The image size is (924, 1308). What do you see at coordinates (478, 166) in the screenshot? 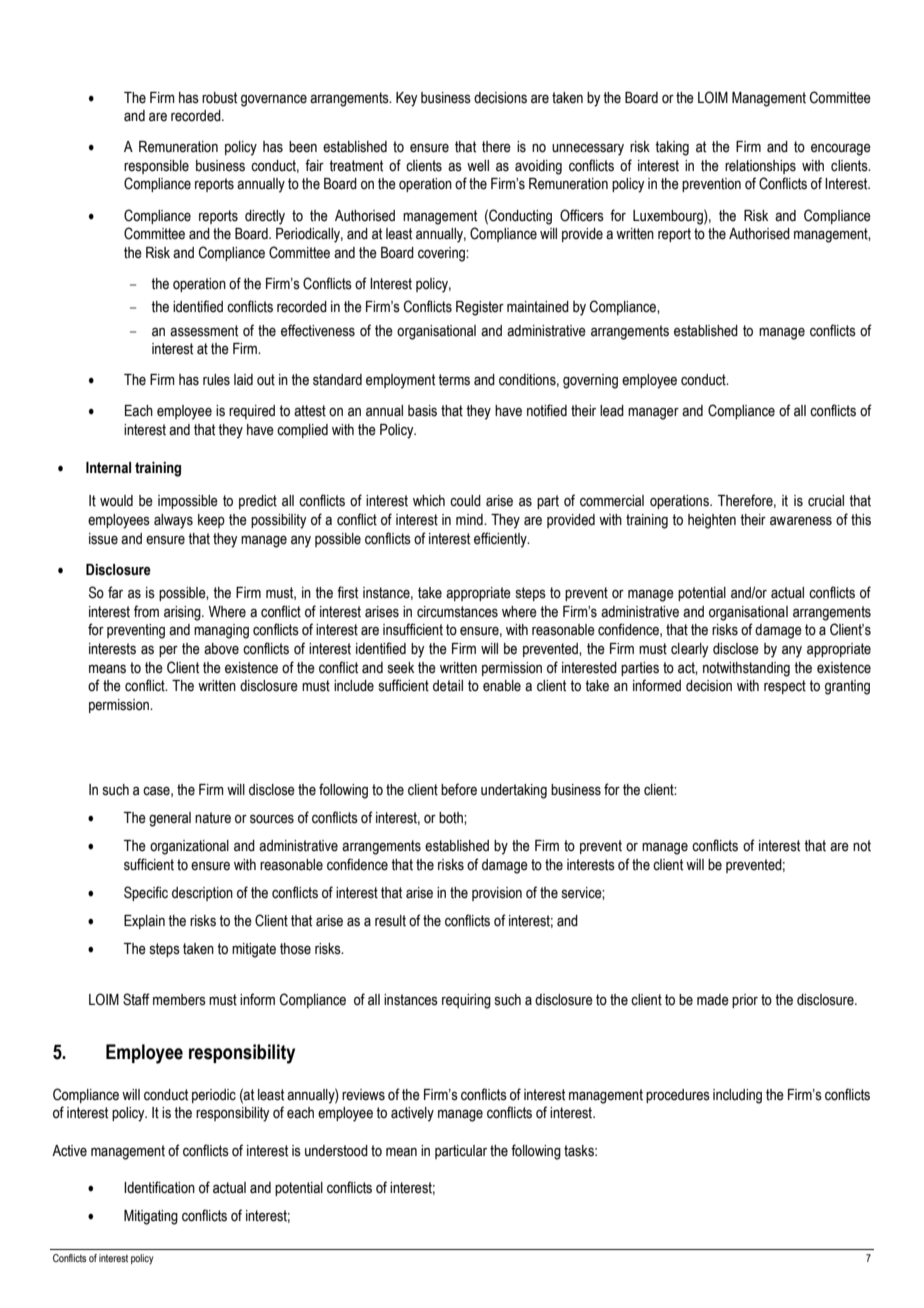
I see `well` at bounding box center [478, 166].
